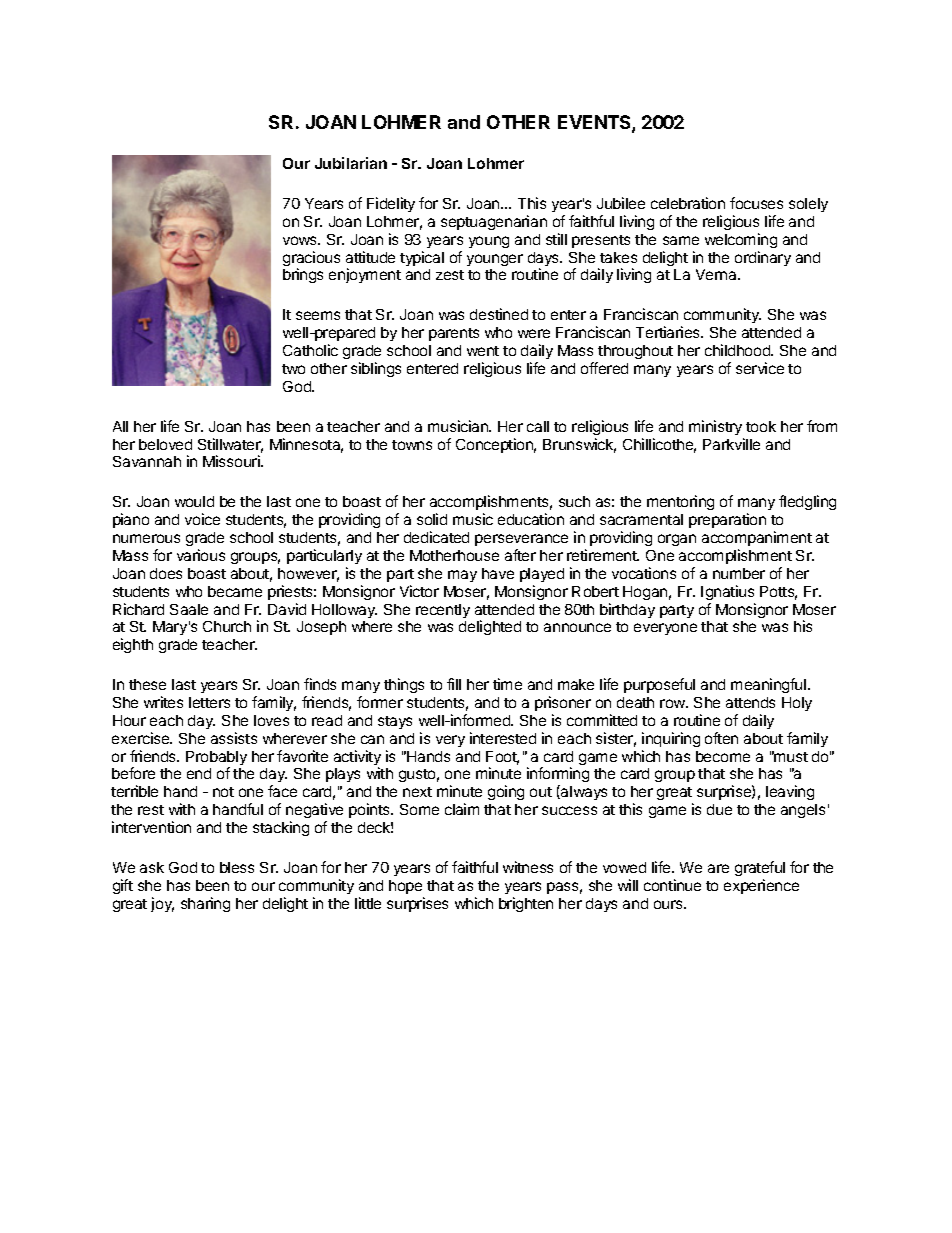 This image has width=952, height=1233. Describe the element at coordinates (528, 867) in the image. I see `witness` at that location.
